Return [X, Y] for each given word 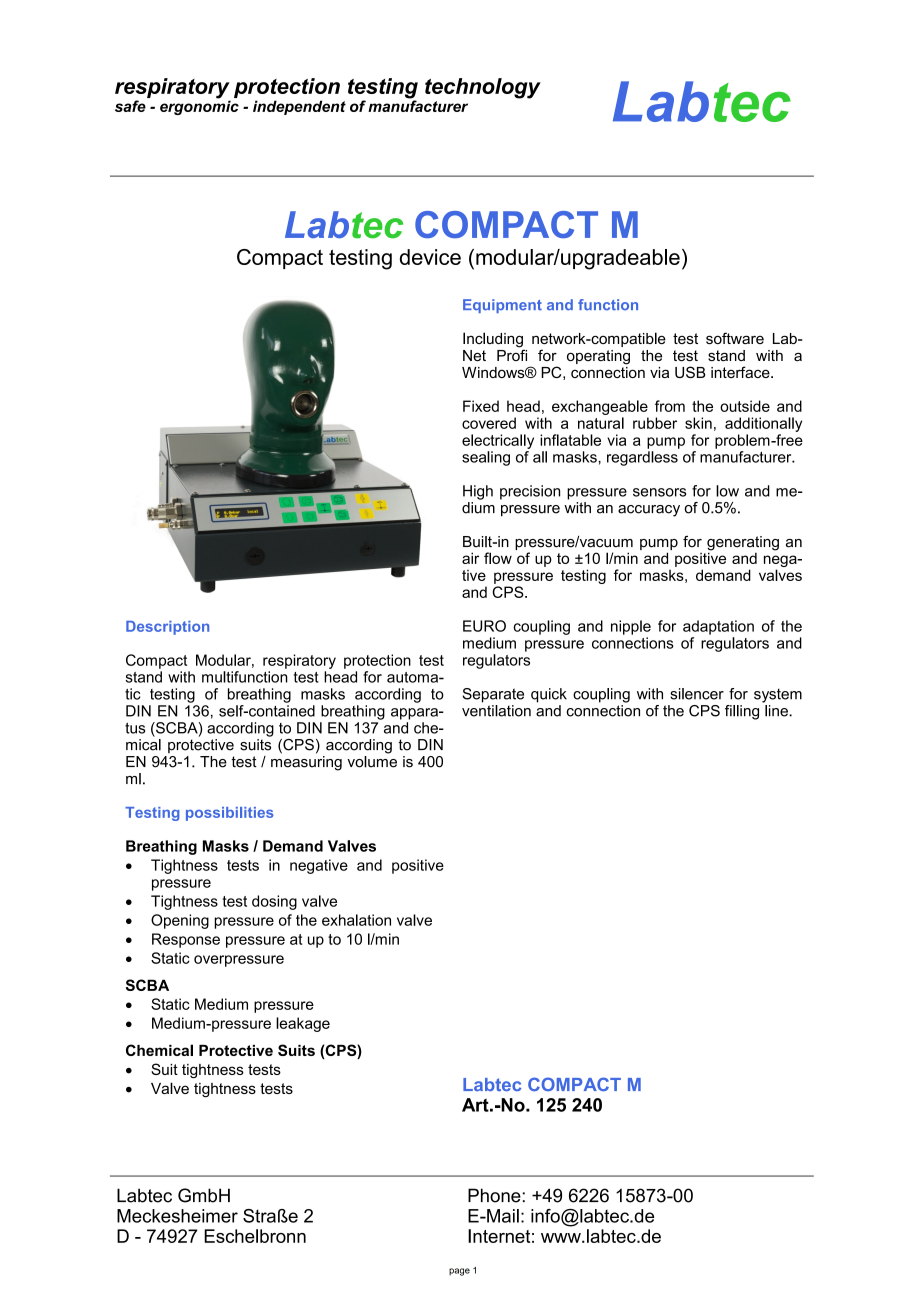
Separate [493, 695]
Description [167, 628]
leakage [303, 1024]
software [735, 338]
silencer [697, 694]
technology [483, 88]
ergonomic [199, 106]
